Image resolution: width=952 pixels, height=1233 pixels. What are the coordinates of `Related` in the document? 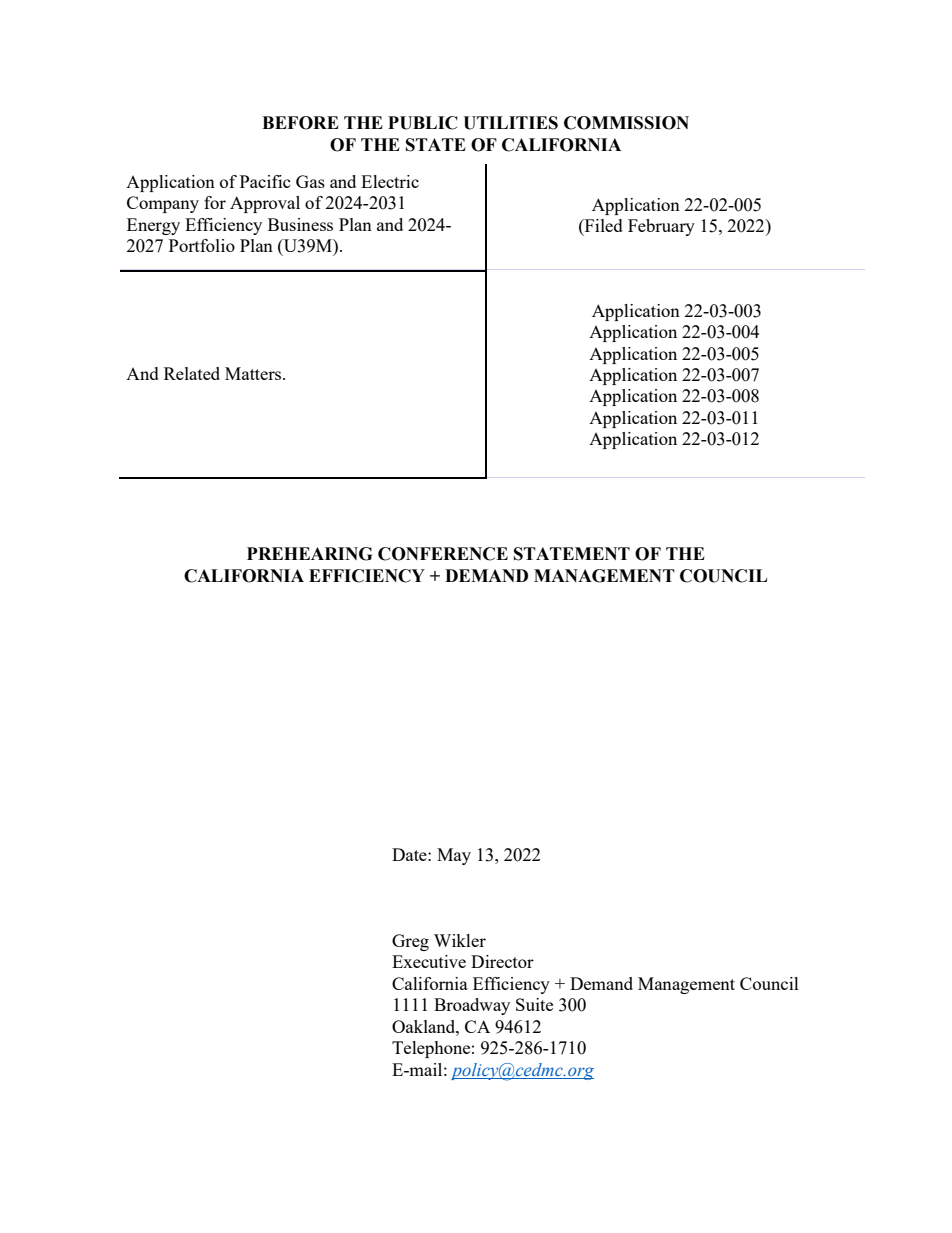 It's located at (192, 373).
